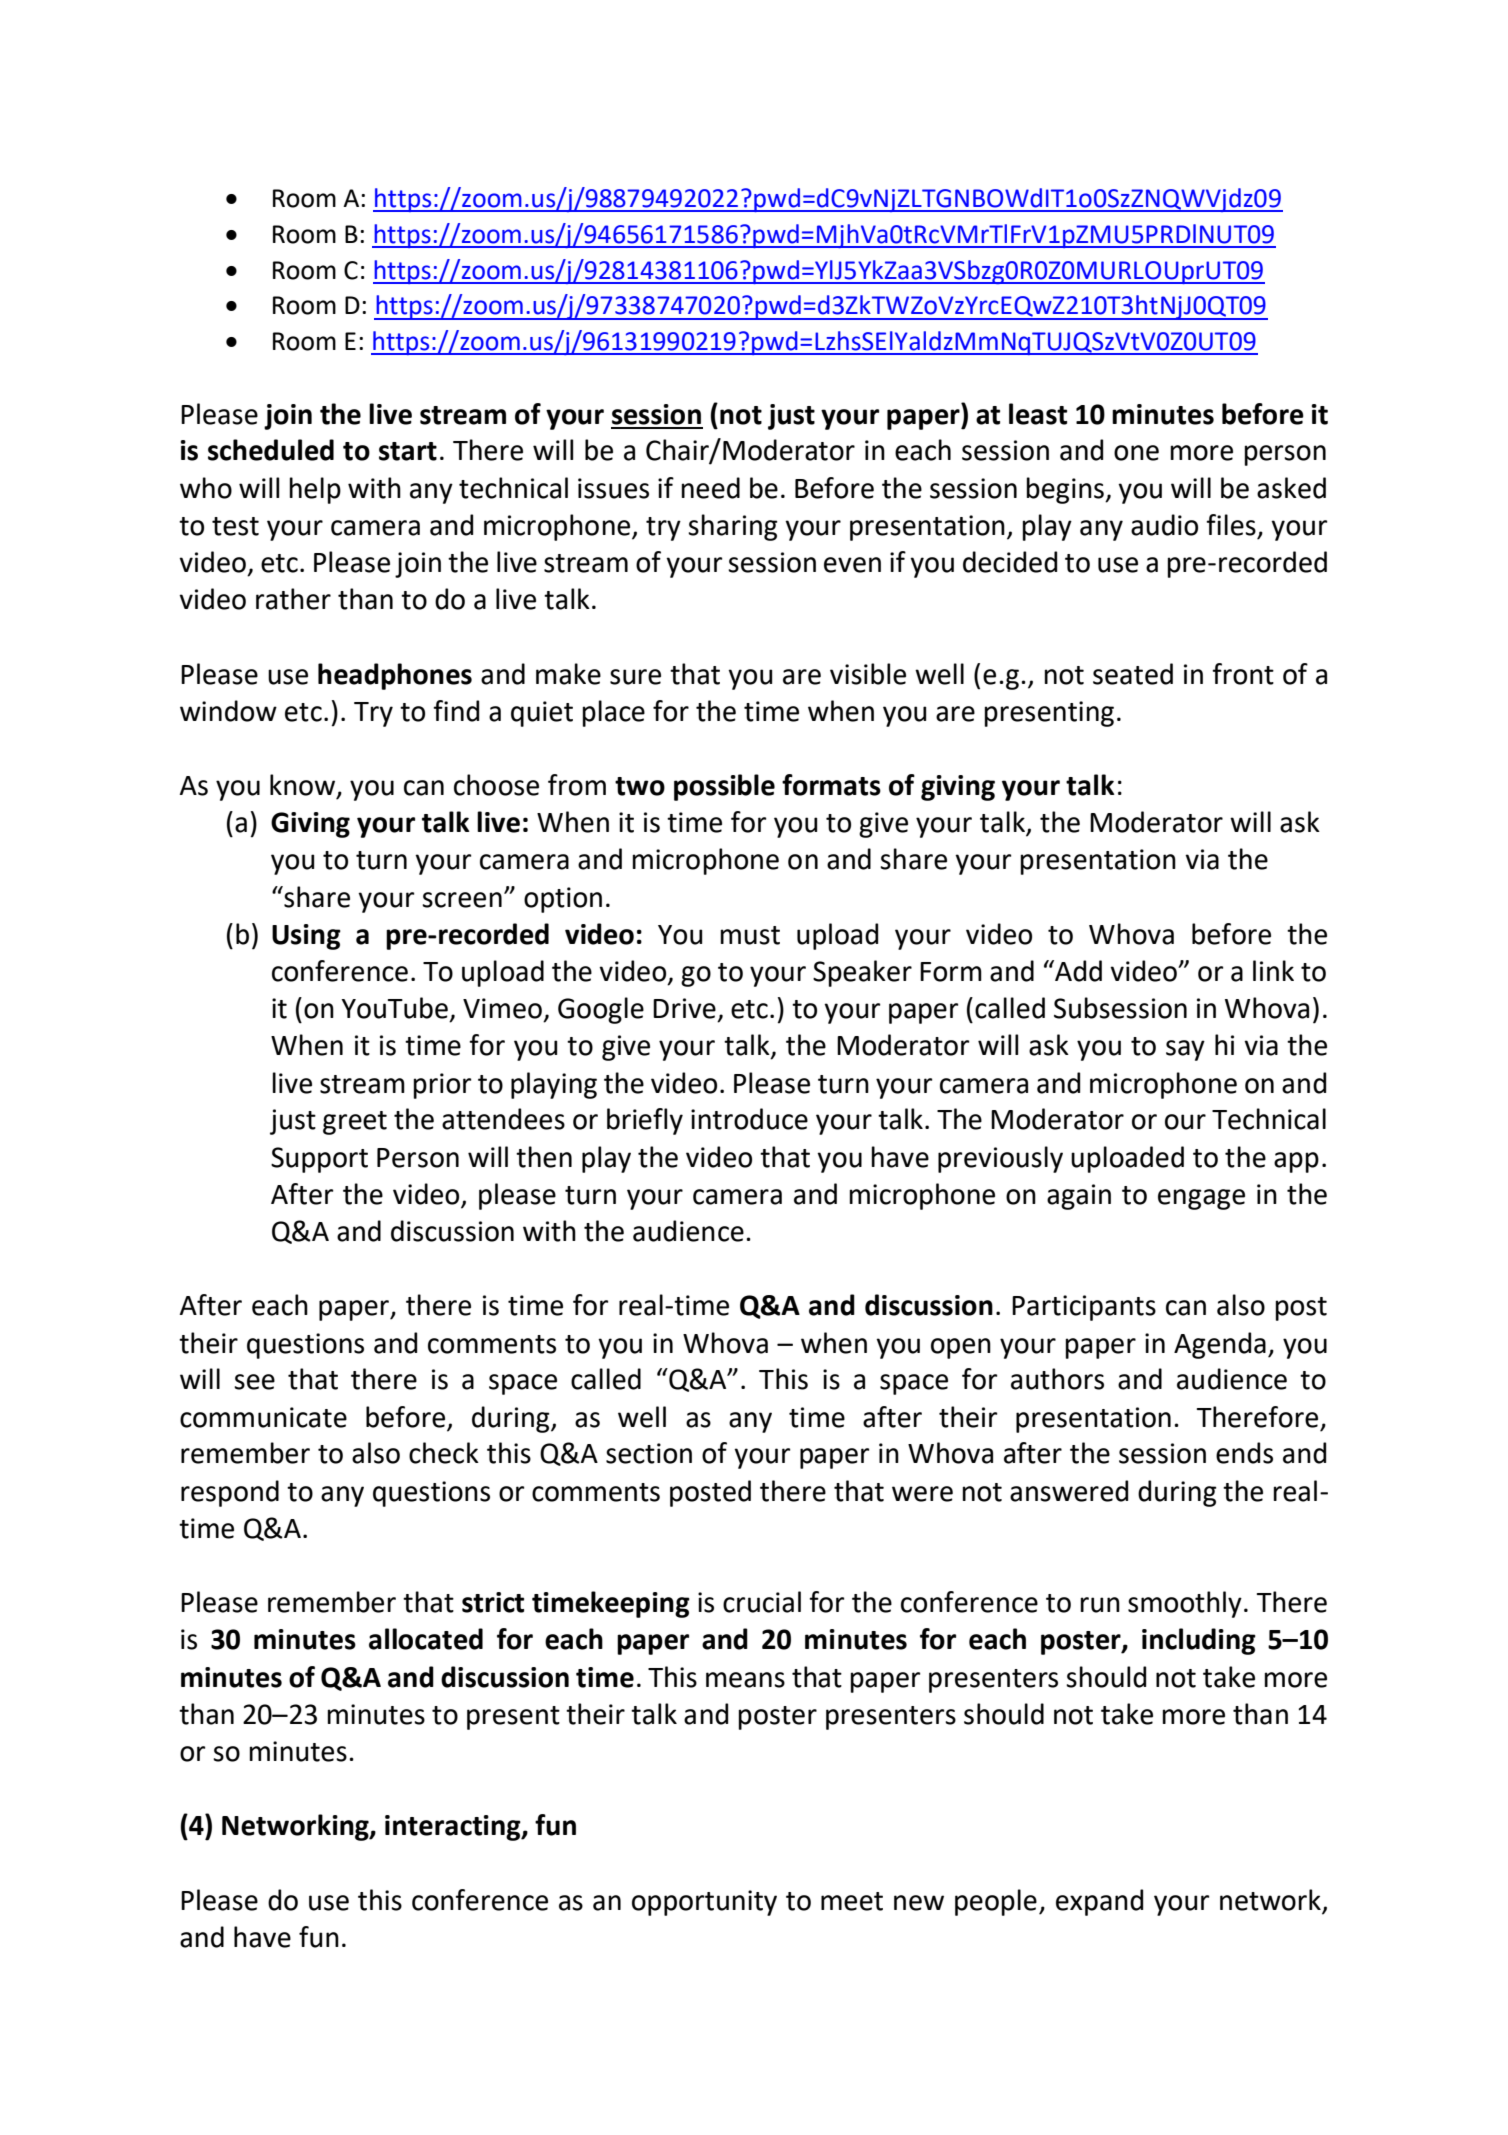 The width and height of the screenshot is (1508, 2135). What do you see at coordinates (649, 1453) in the screenshot?
I see `section` at bounding box center [649, 1453].
